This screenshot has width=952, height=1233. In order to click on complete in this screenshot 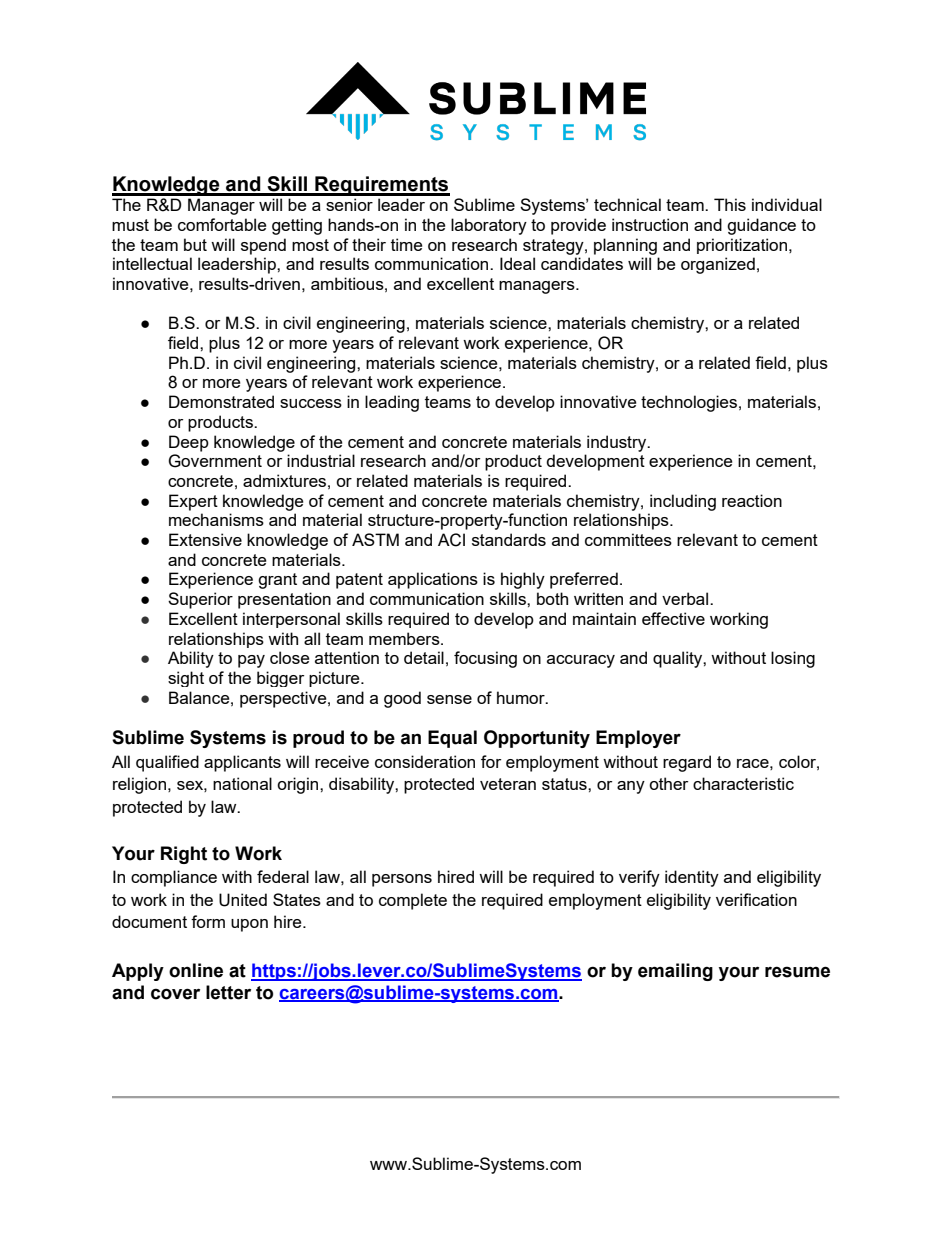, I will do `click(413, 901)`.
